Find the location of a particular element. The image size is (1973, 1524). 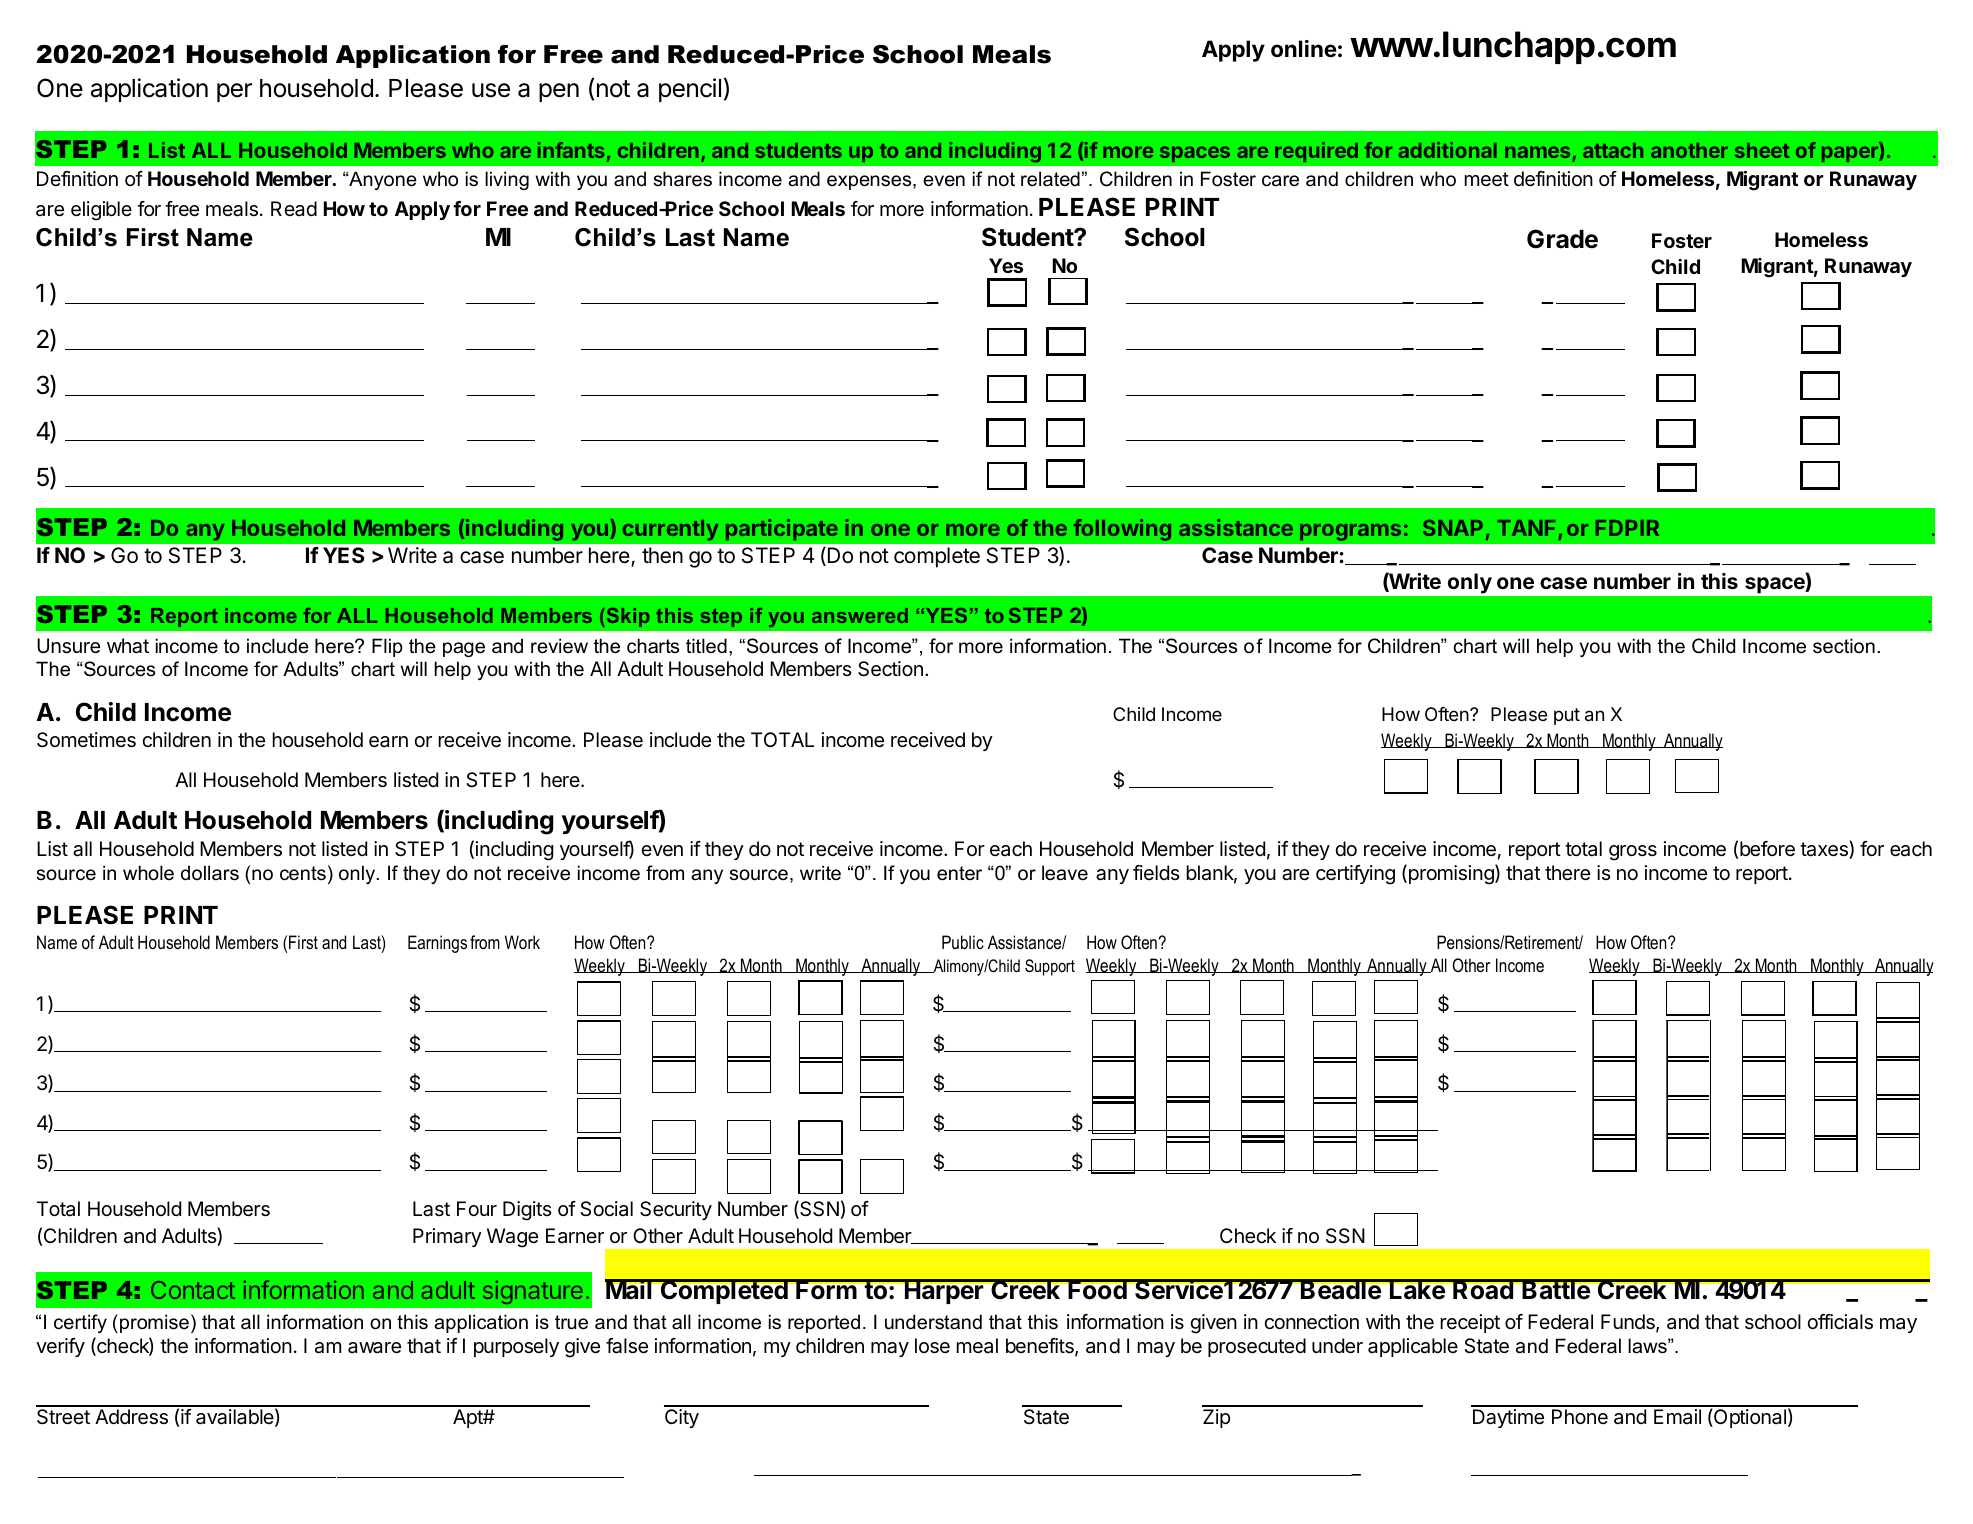

aware is located at coordinates (374, 1348).
